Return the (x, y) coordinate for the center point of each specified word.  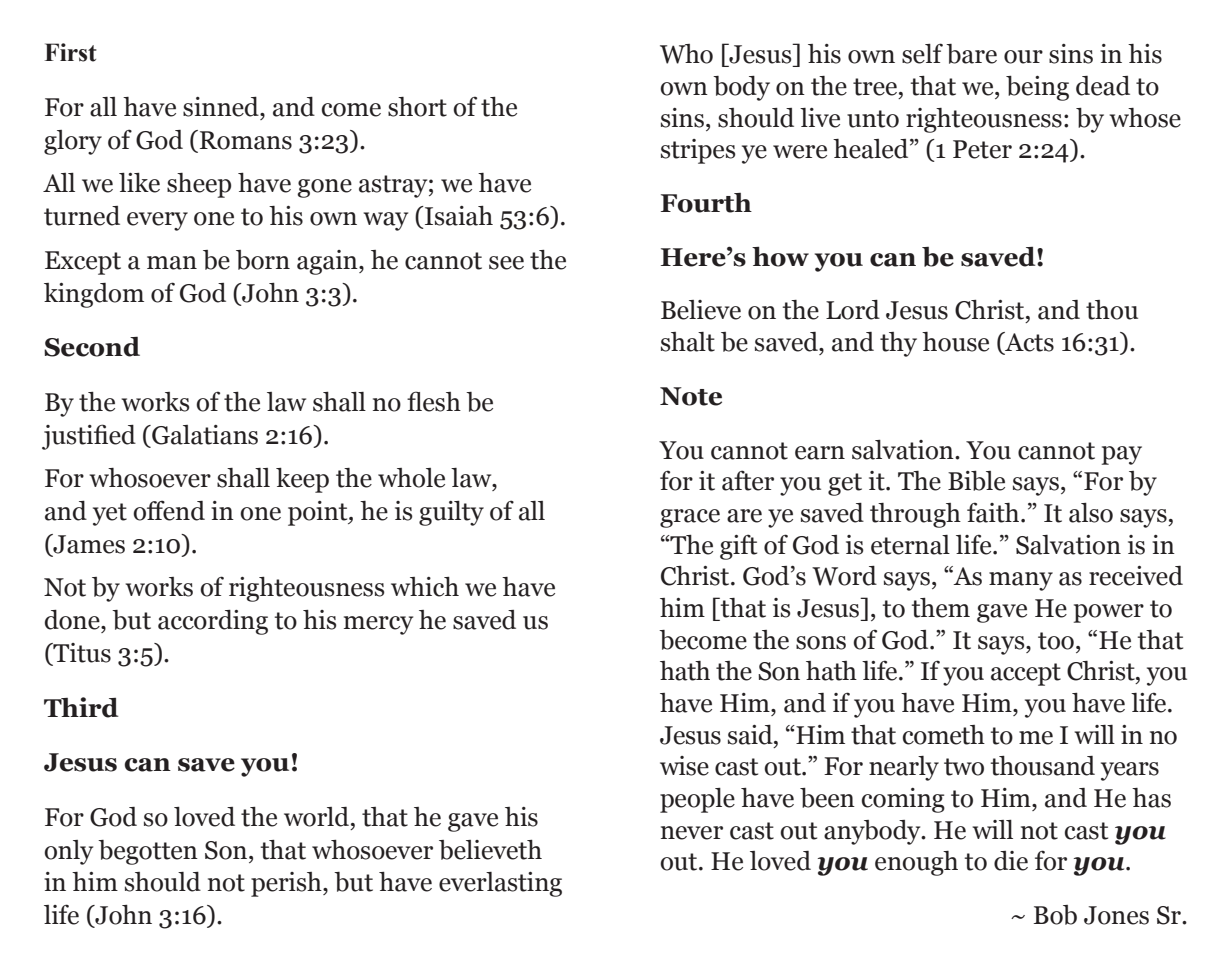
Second (92, 346)
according (213, 622)
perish (287, 884)
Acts (1028, 343)
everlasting (500, 884)
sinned (222, 107)
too (1056, 641)
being (1037, 88)
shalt (688, 342)
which (425, 587)
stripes (698, 151)
